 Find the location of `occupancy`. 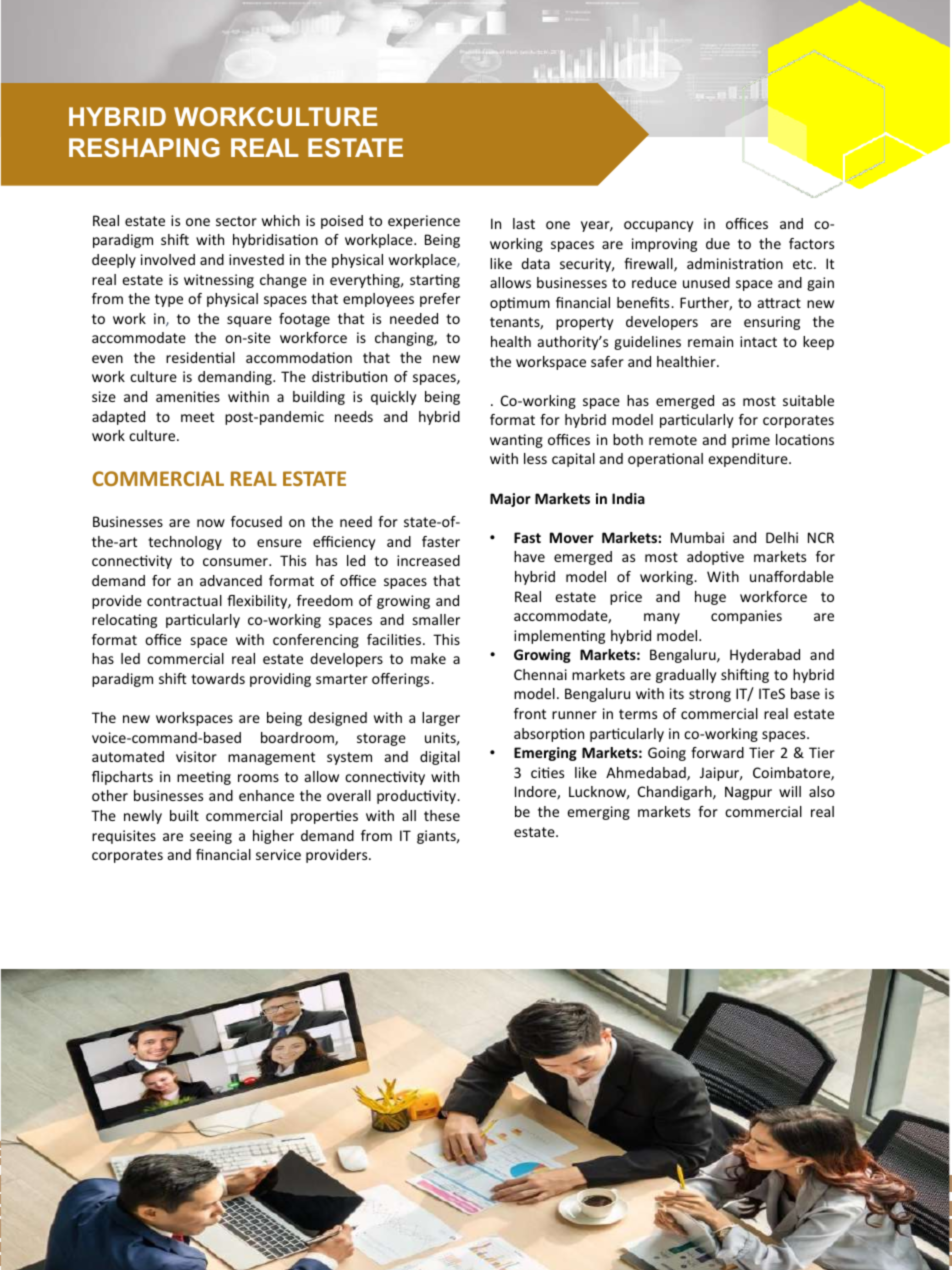

occupancy is located at coordinates (658, 226).
